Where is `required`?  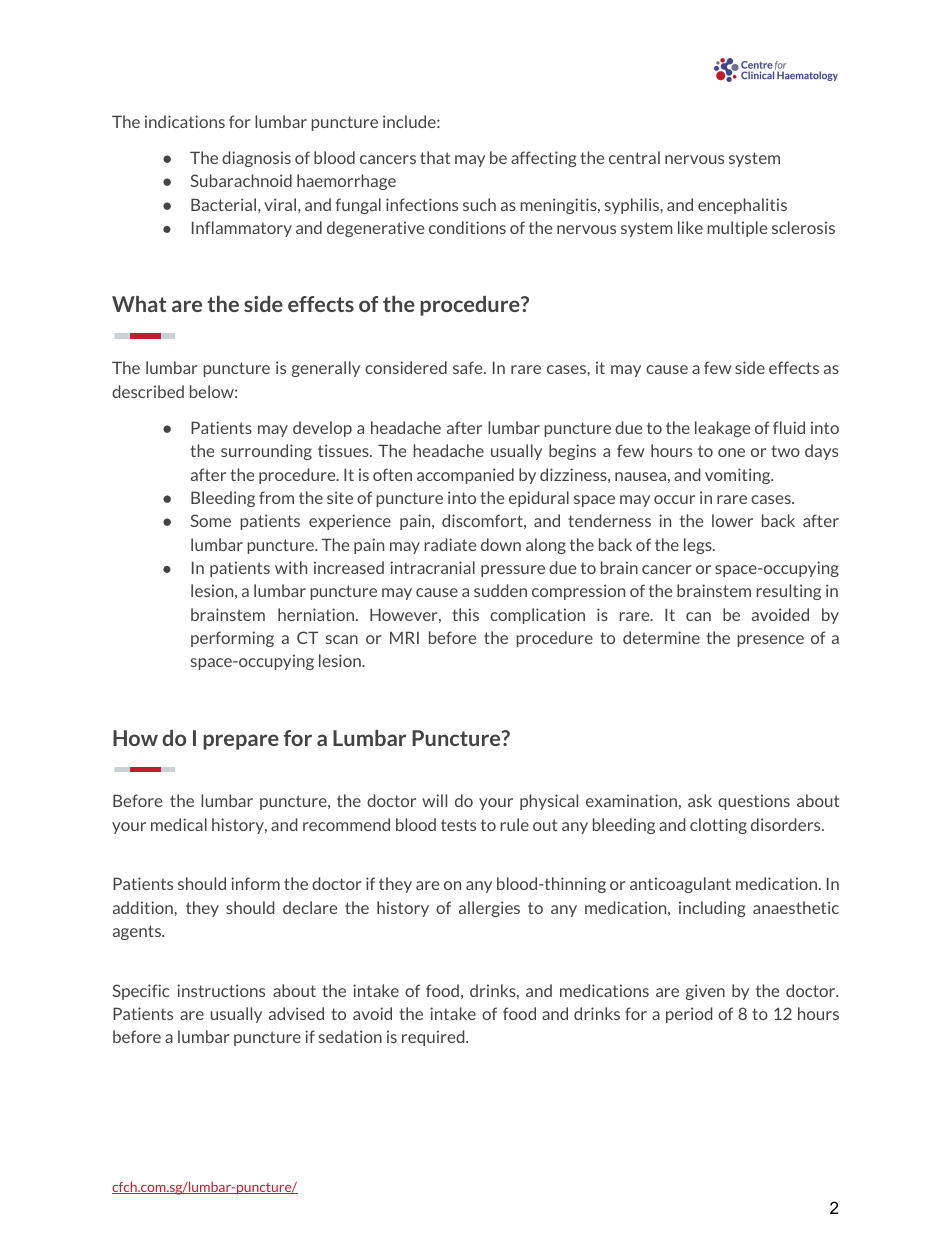 required is located at coordinates (434, 1038).
